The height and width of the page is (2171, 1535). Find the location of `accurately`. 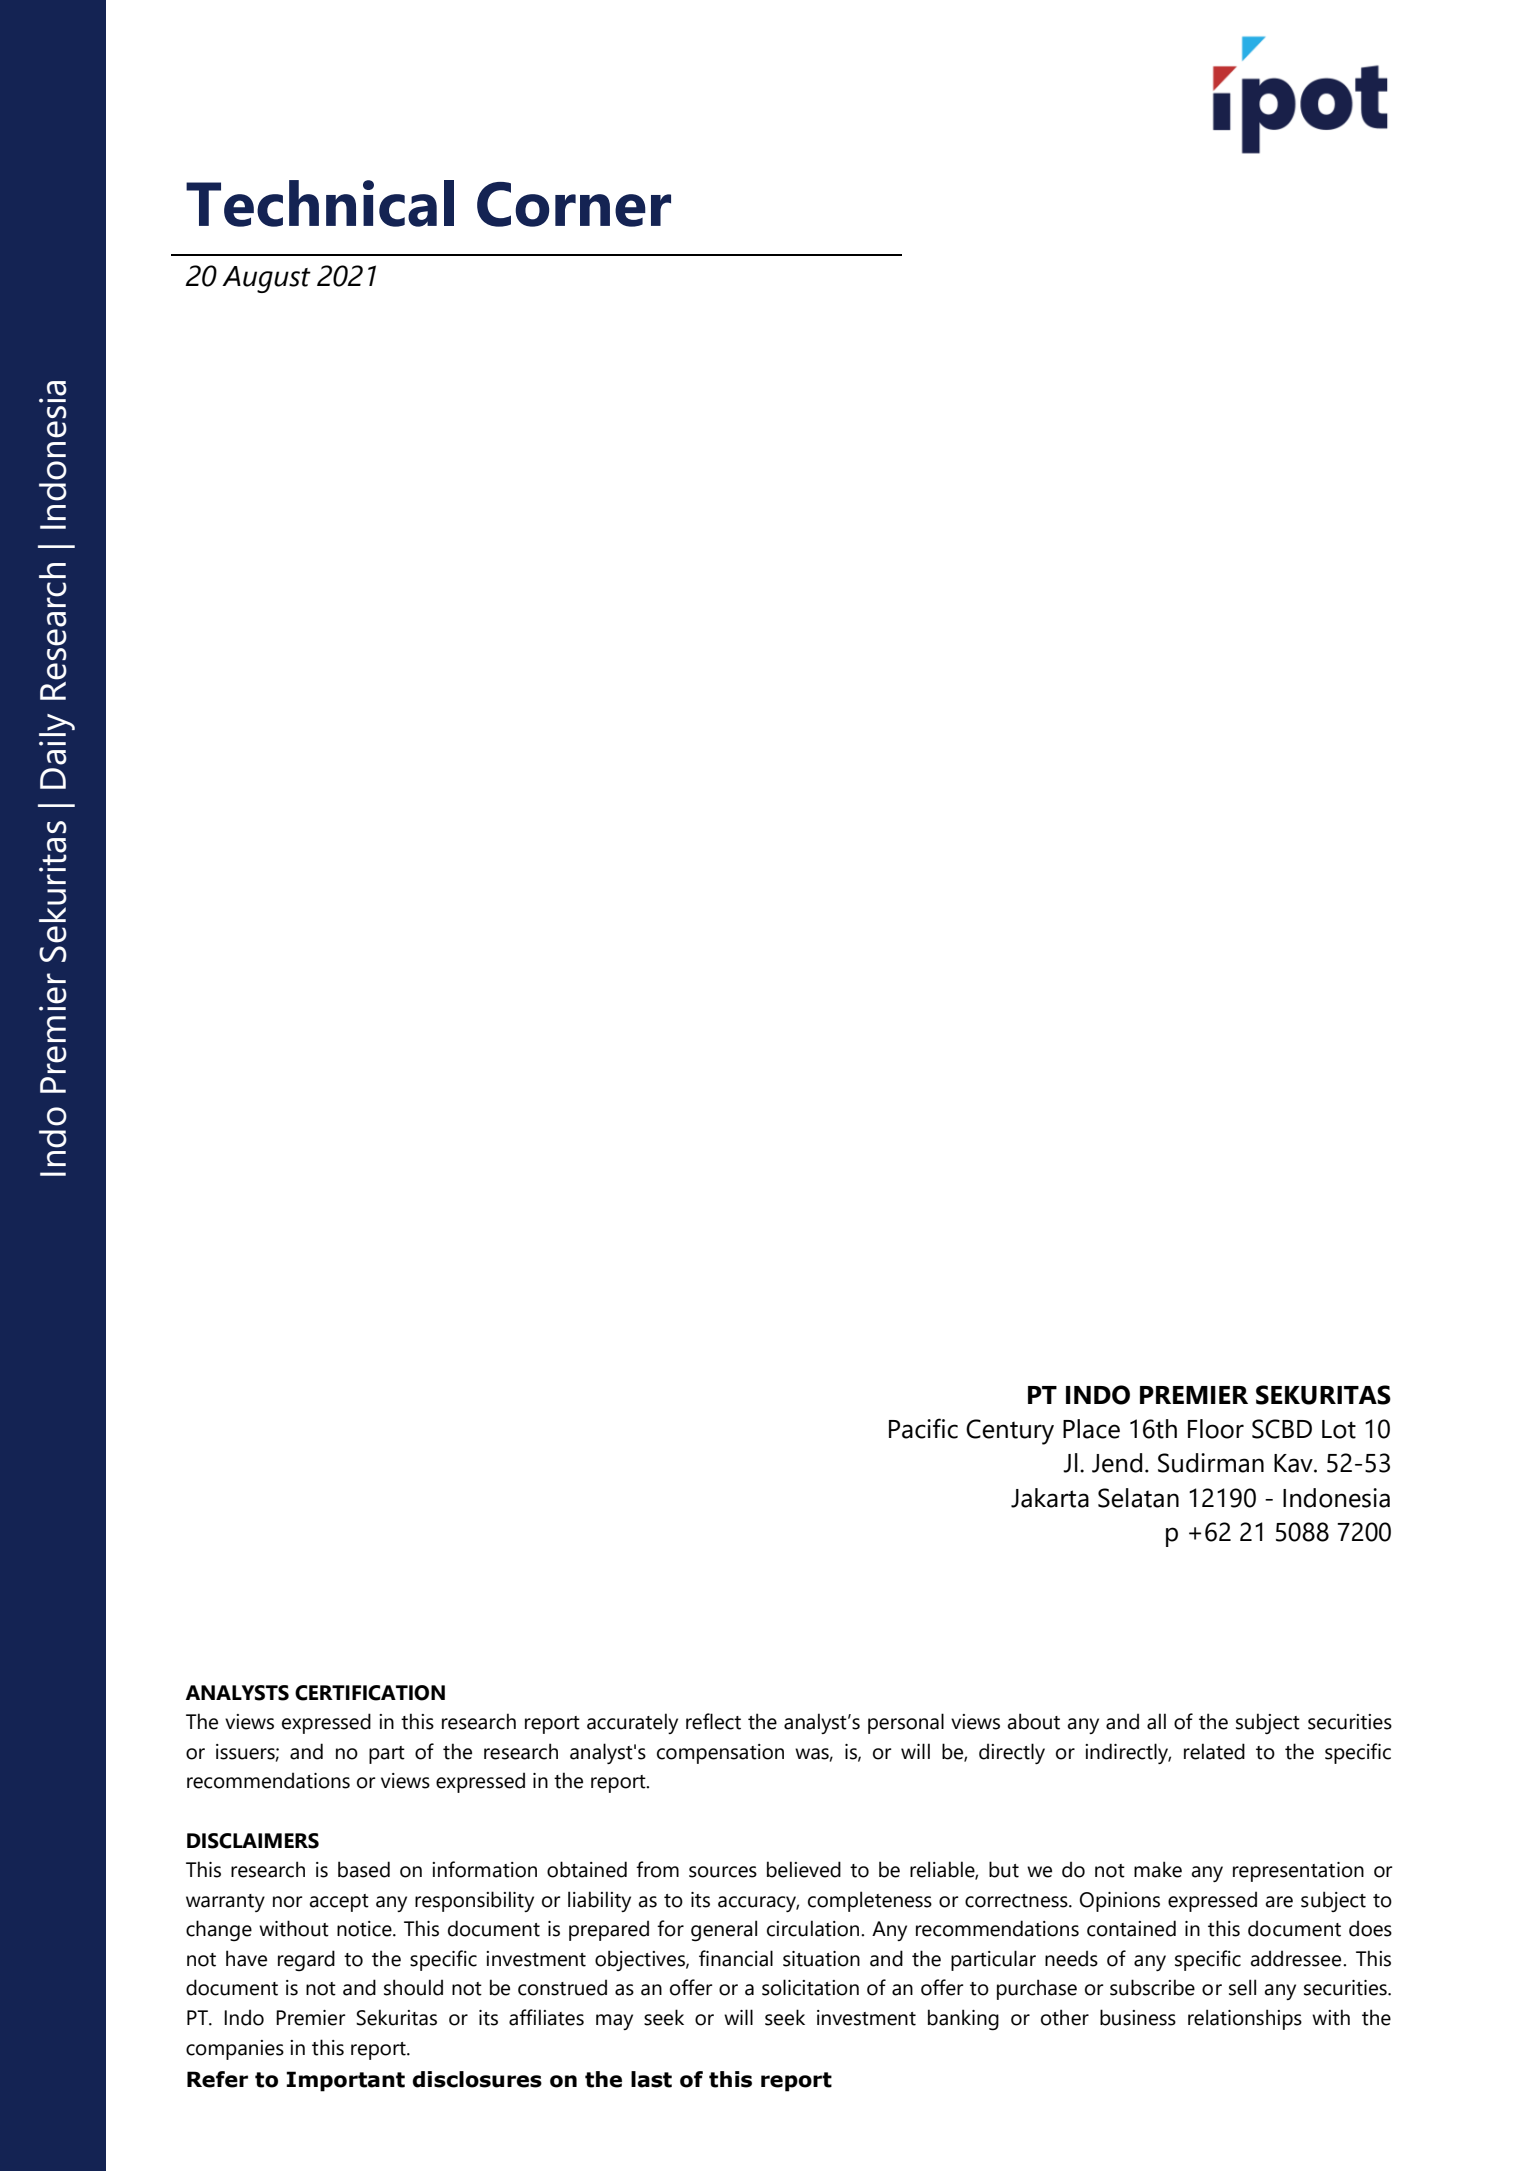

accurately is located at coordinates (632, 1723).
